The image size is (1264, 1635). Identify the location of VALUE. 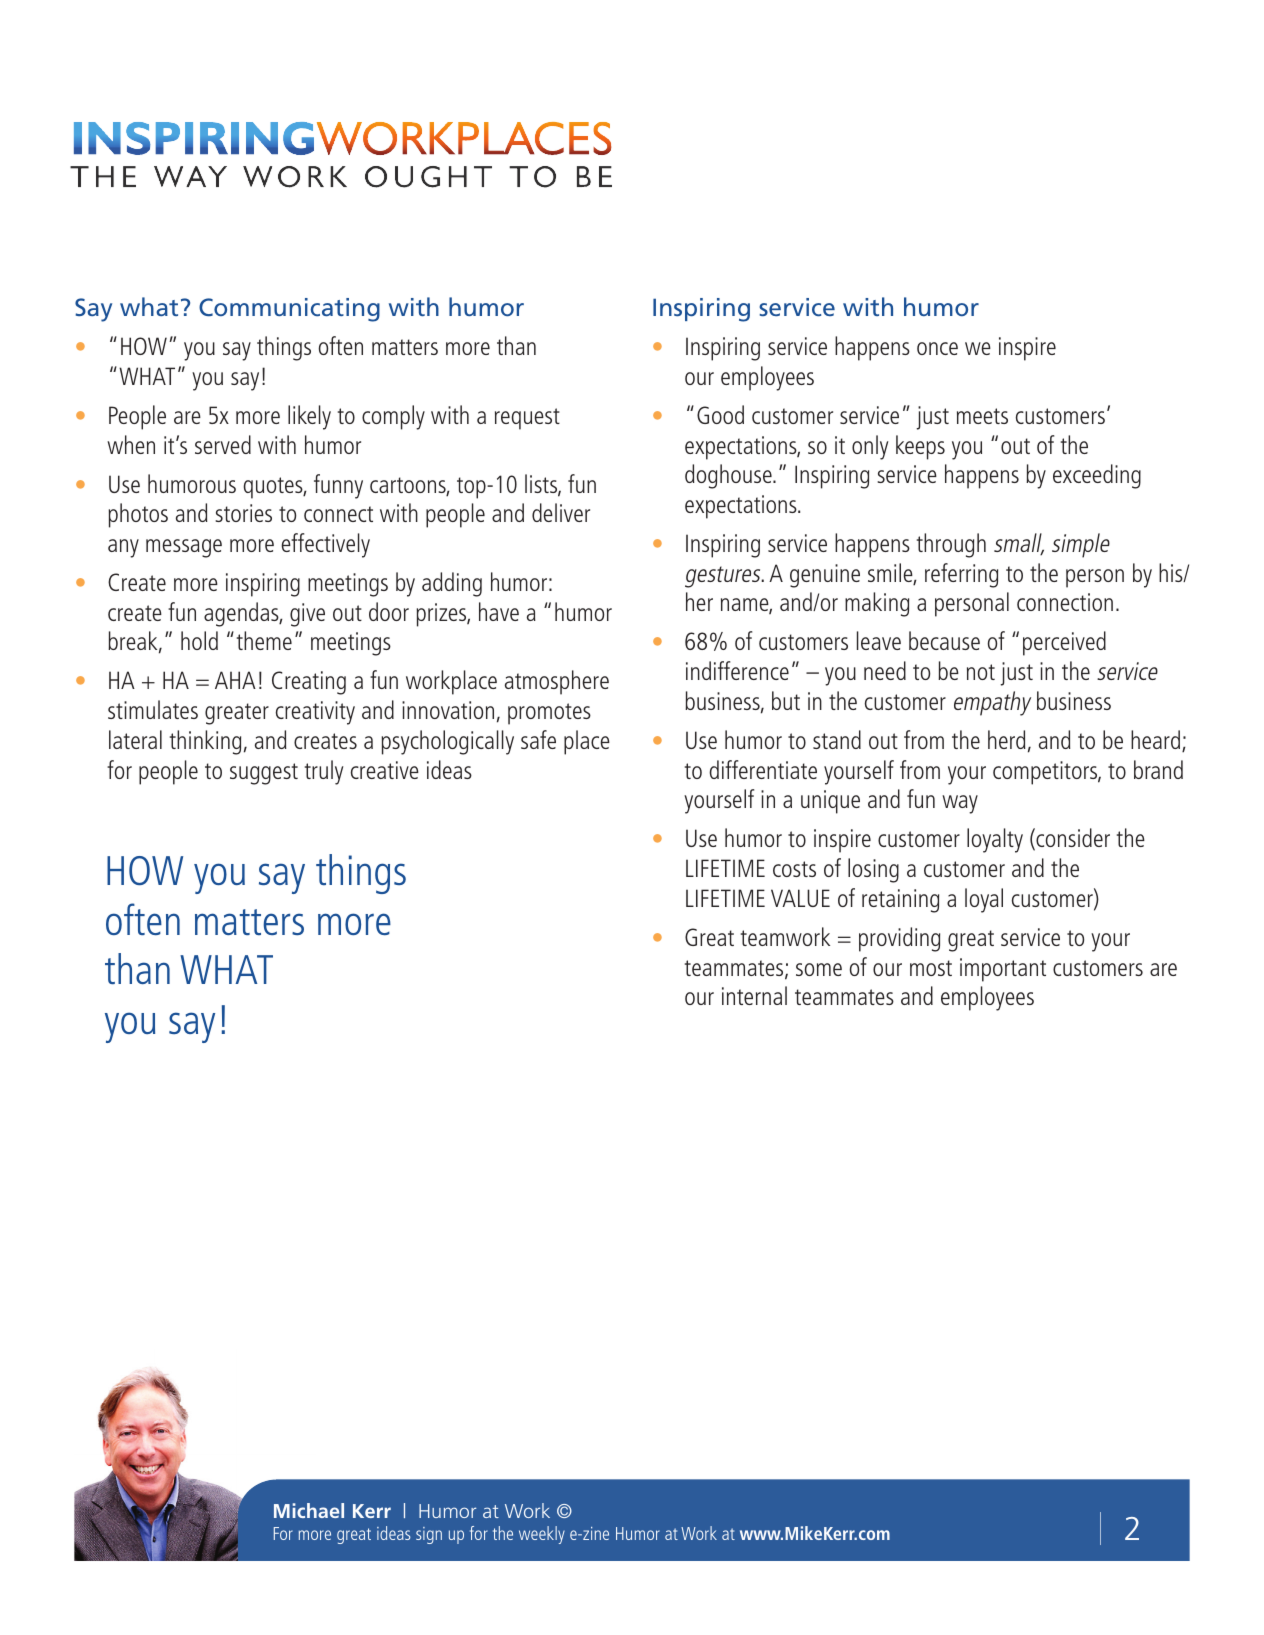
(800, 898).
